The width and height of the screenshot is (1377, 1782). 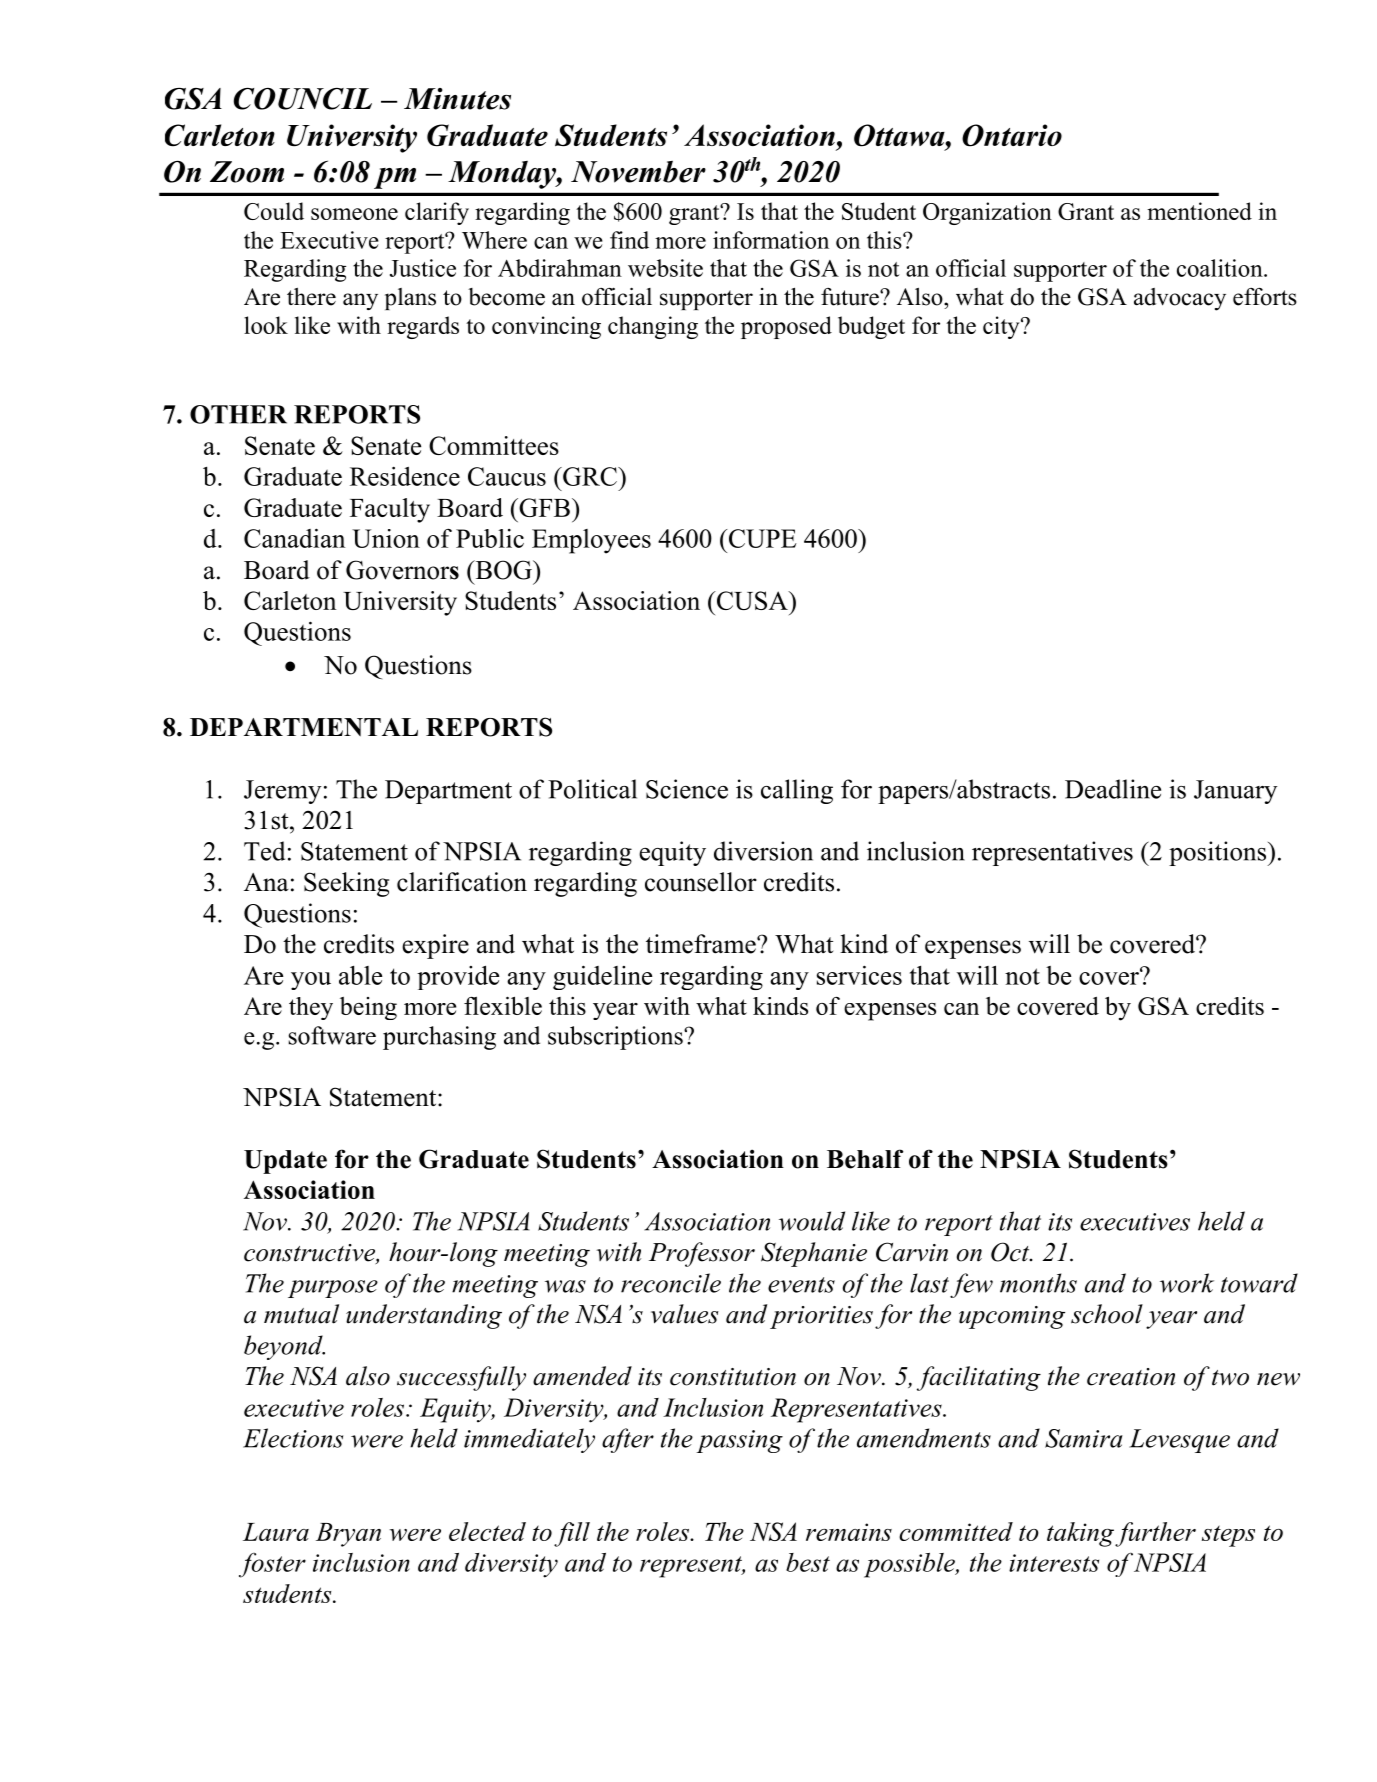 What do you see at coordinates (1219, 853) in the screenshot?
I see `positions` at bounding box center [1219, 853].
